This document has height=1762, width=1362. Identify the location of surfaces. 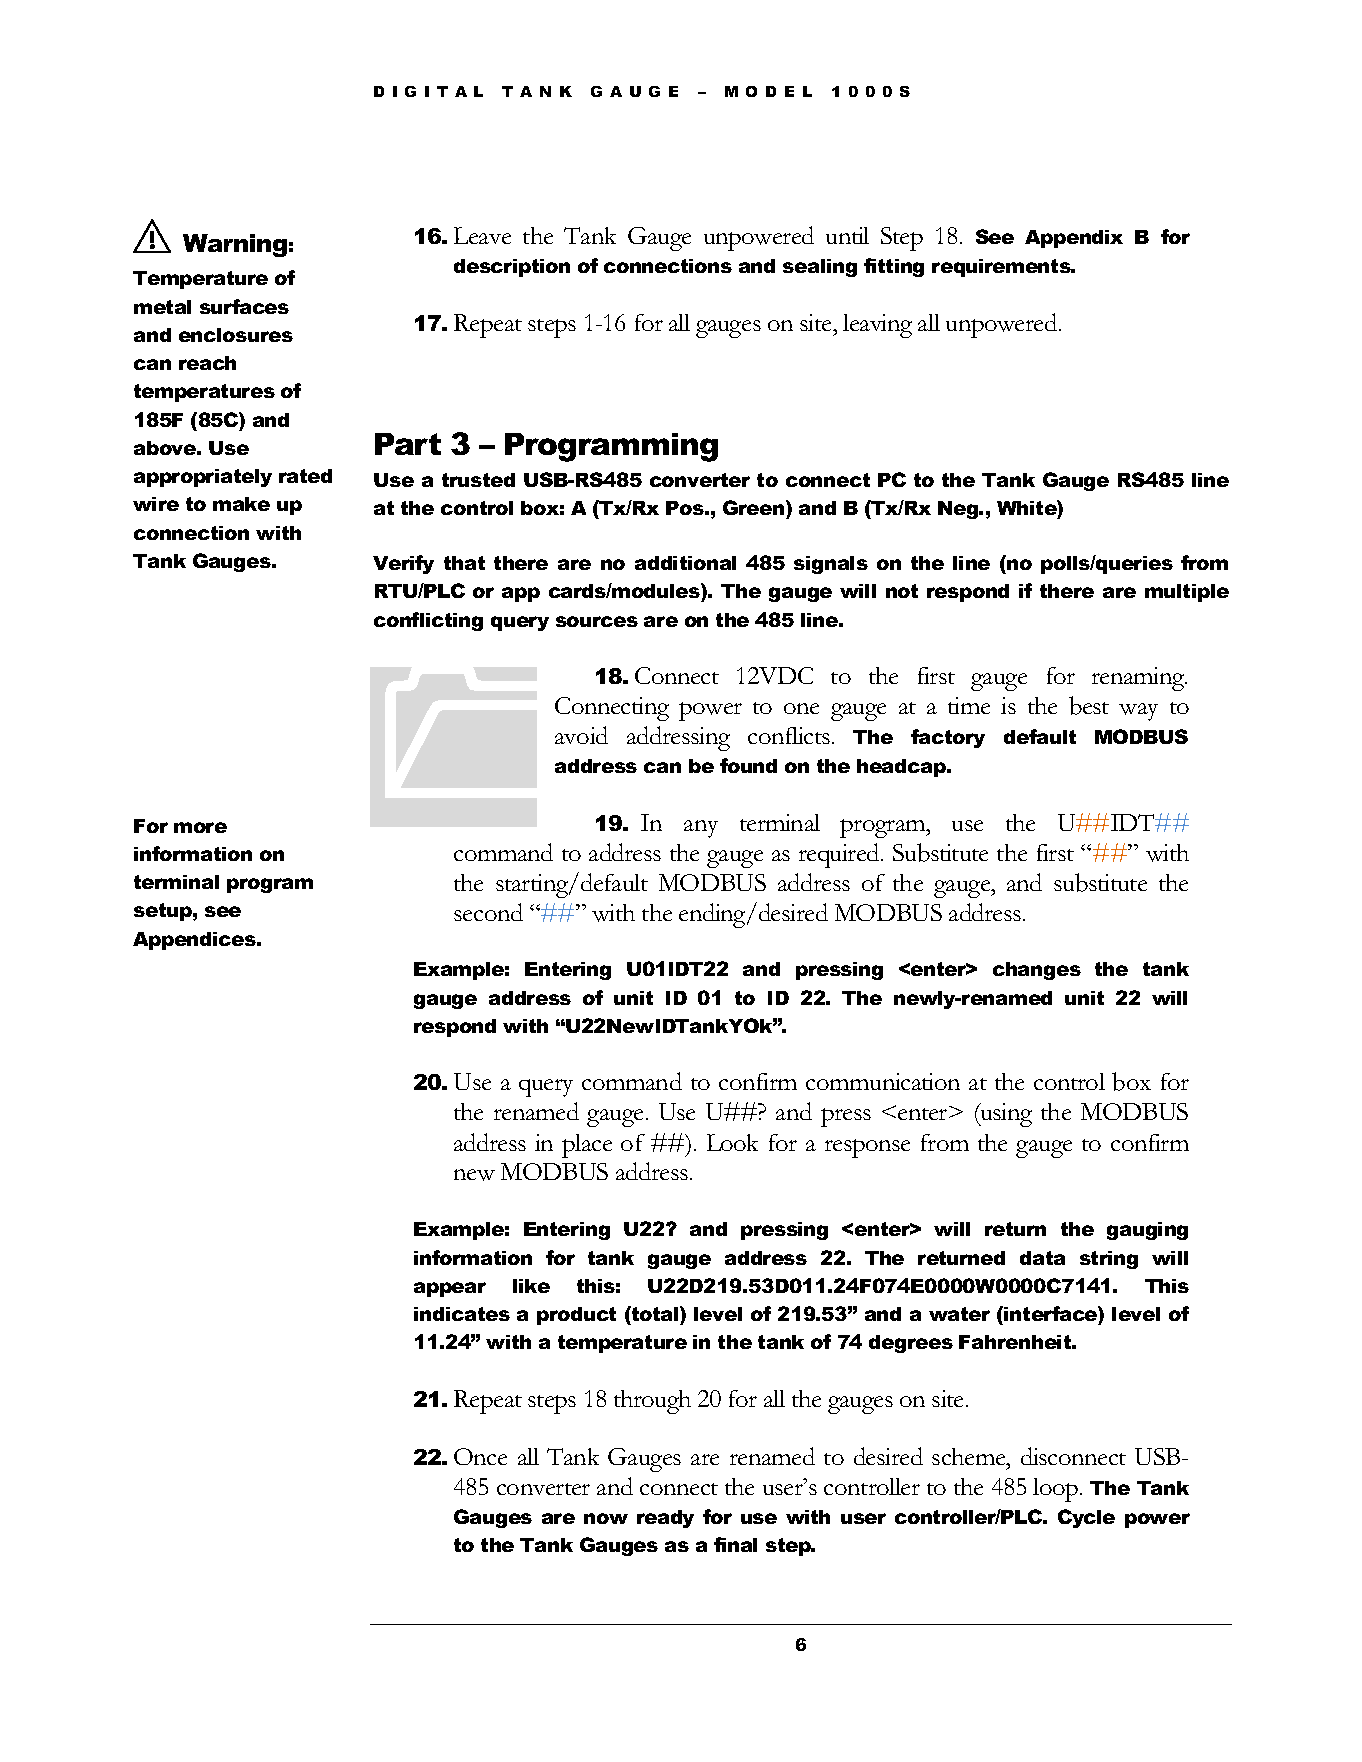
(244, 306).
